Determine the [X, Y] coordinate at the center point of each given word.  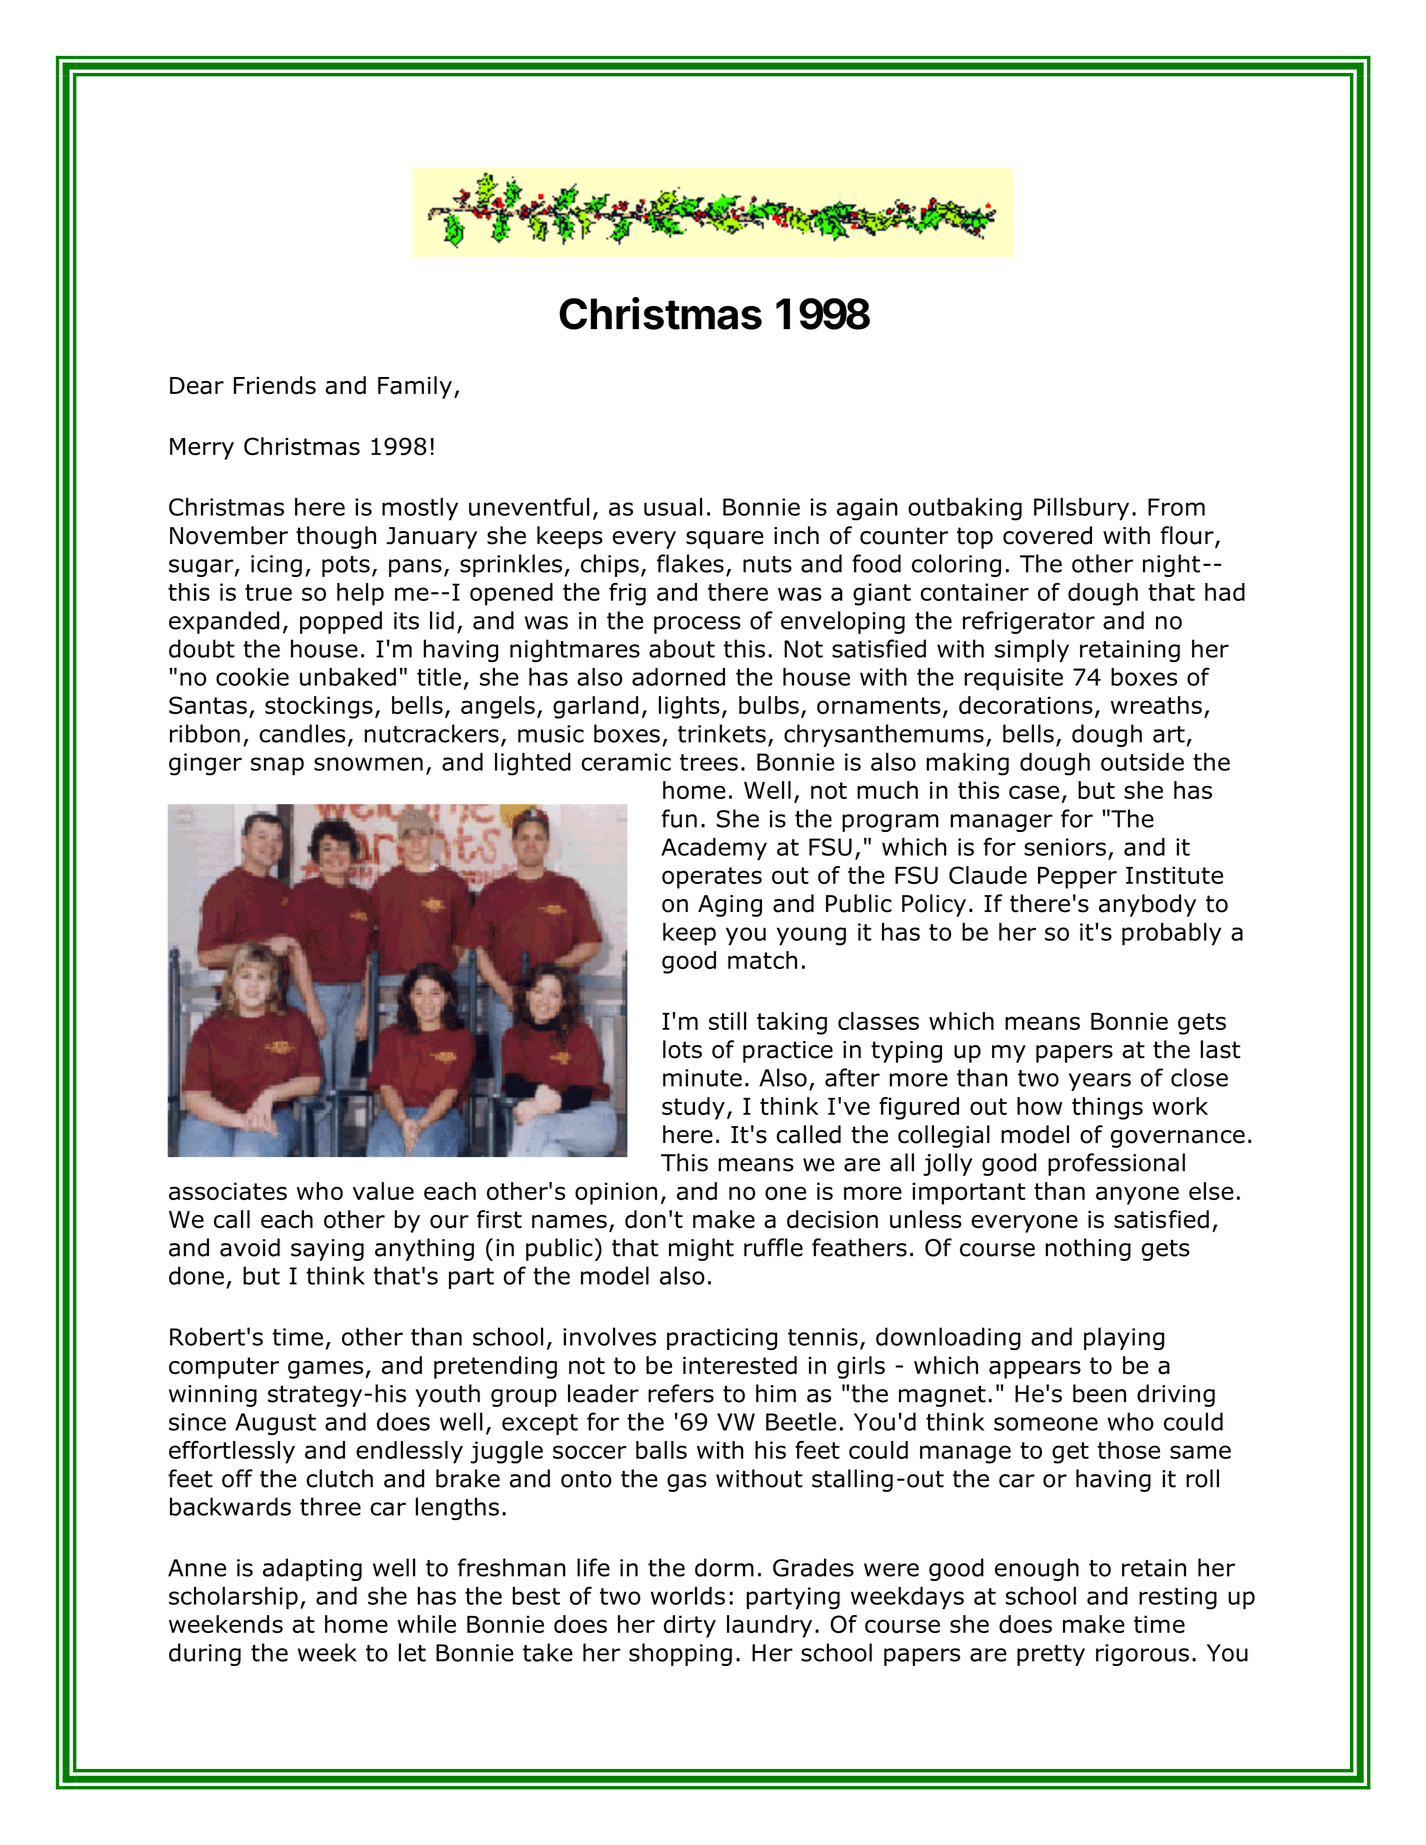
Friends [275, 385]
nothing [1088, 1249]
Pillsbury [1081, 509]
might [701, 1249]
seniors [1065, 847]
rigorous [1142, 1655]
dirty [690, 1626]
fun [679, 818]
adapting [312, 1569]
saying [327, 1250]
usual [673, 507]
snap [277, 766]
